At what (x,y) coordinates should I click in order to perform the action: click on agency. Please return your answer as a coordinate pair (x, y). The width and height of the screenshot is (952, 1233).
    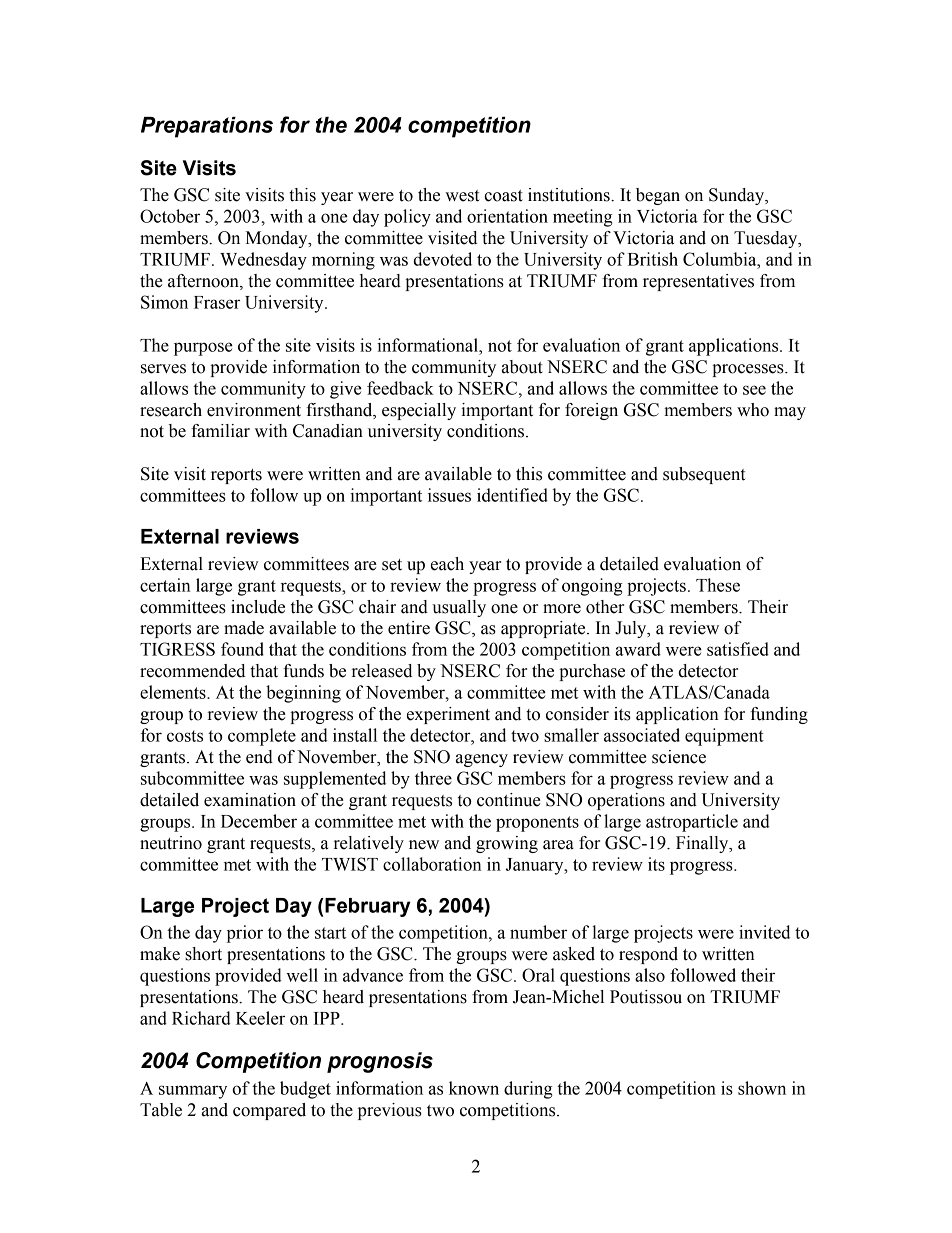
    Looking at the image, I should click on (482, 760).
